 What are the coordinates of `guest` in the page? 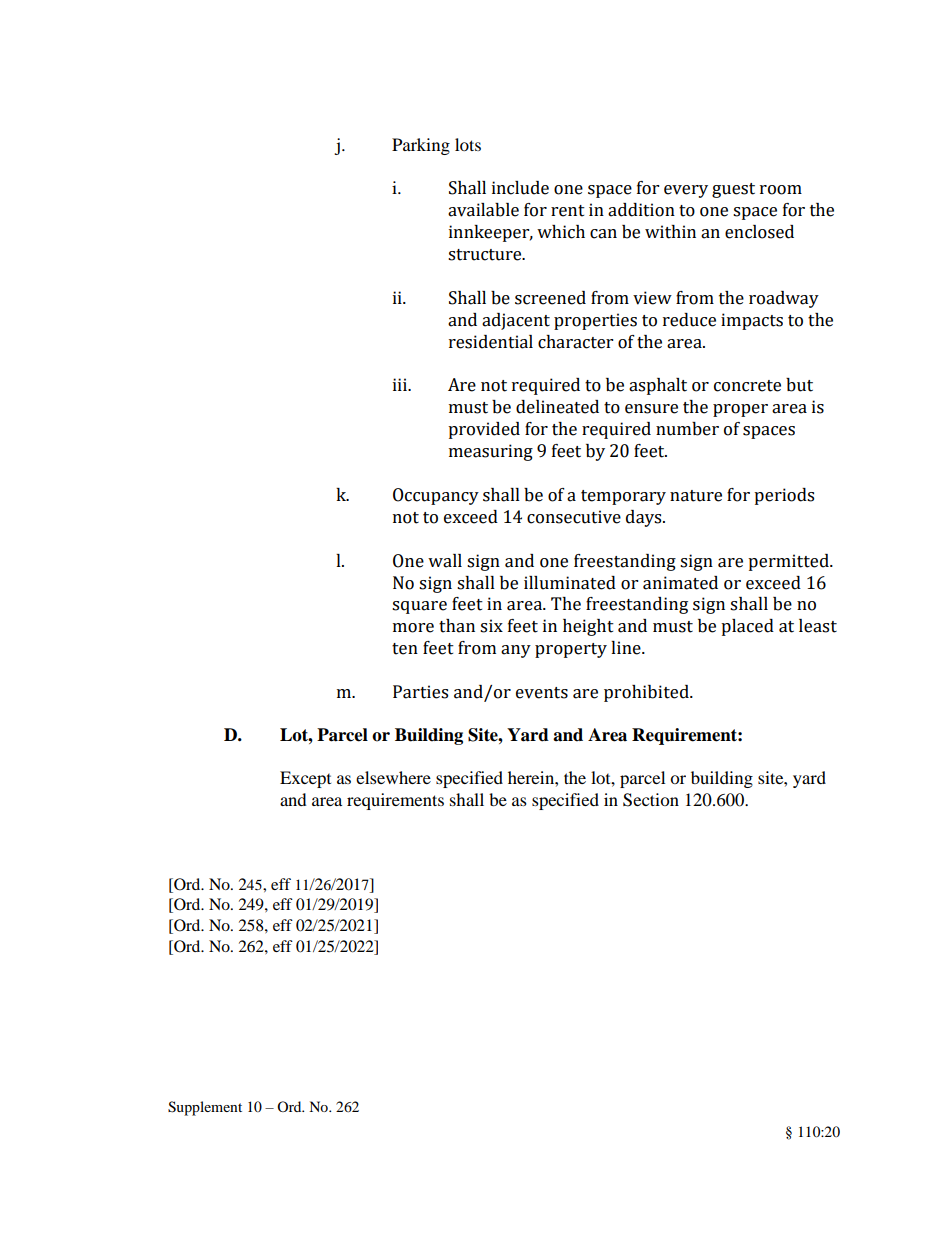 It's located at (733, 190).
